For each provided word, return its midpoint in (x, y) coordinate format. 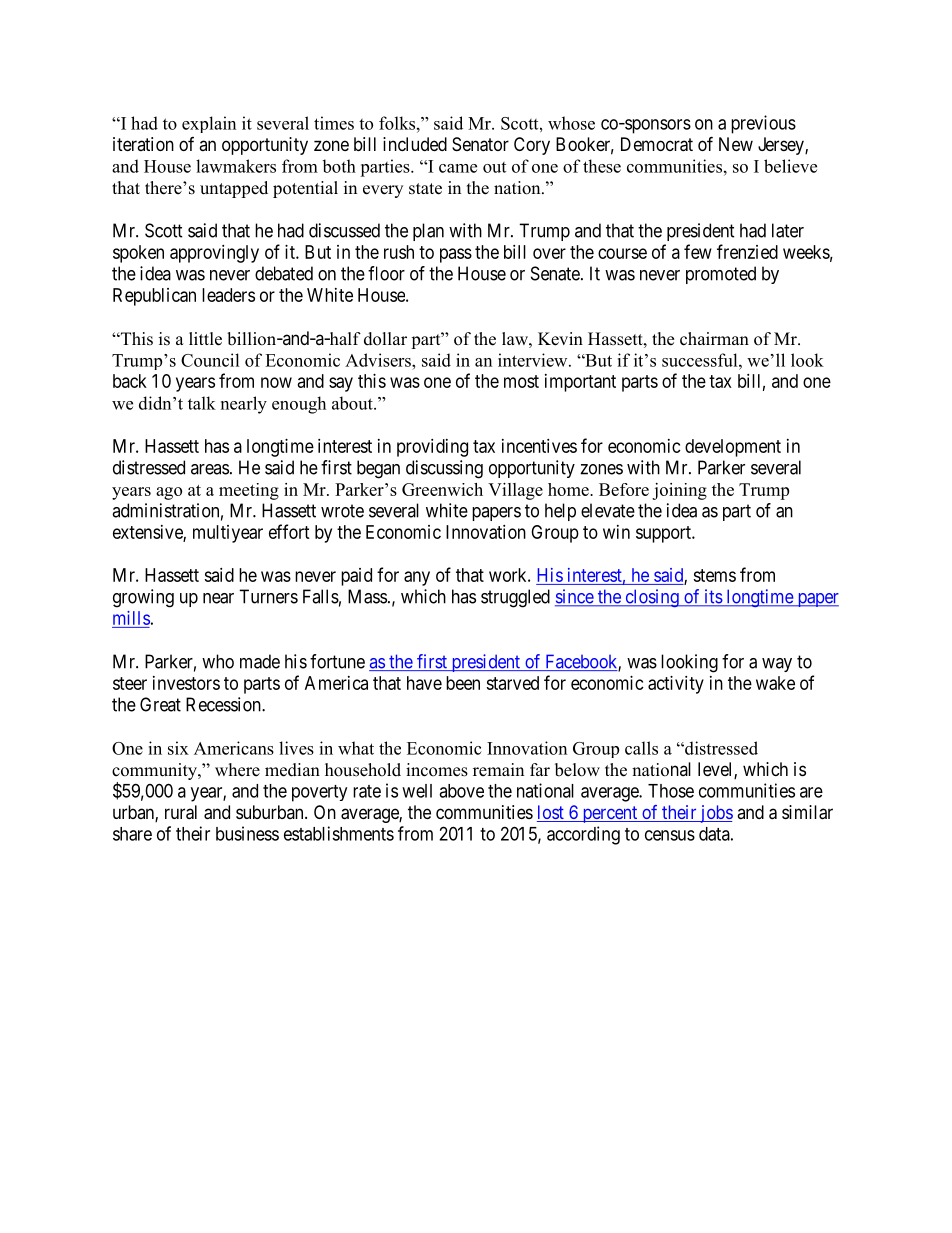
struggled (515, 598)
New (736, 144)
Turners (268, 596)
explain (209, 124)
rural (181, 812)
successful (701, 360)
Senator (480, 144)
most (521, 381)
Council (210, 360)
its (712, 597)
